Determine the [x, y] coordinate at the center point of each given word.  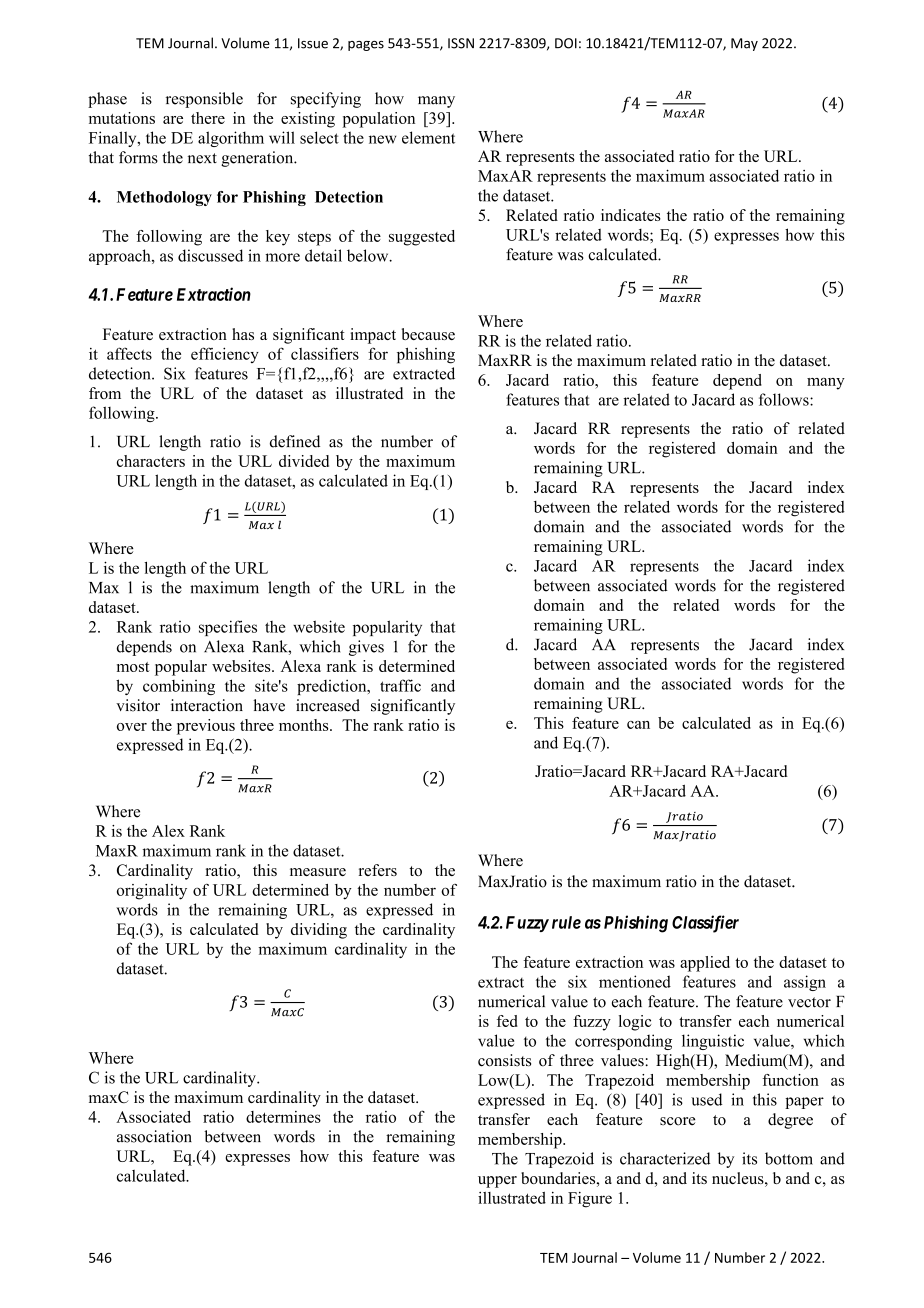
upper [497, 1182]
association [154, 1136]
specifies [228, 628]
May [744, 44]
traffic [400, 685]
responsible [204, 100]
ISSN [461, 43]
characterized [665, 1158]
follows [785, 399]
